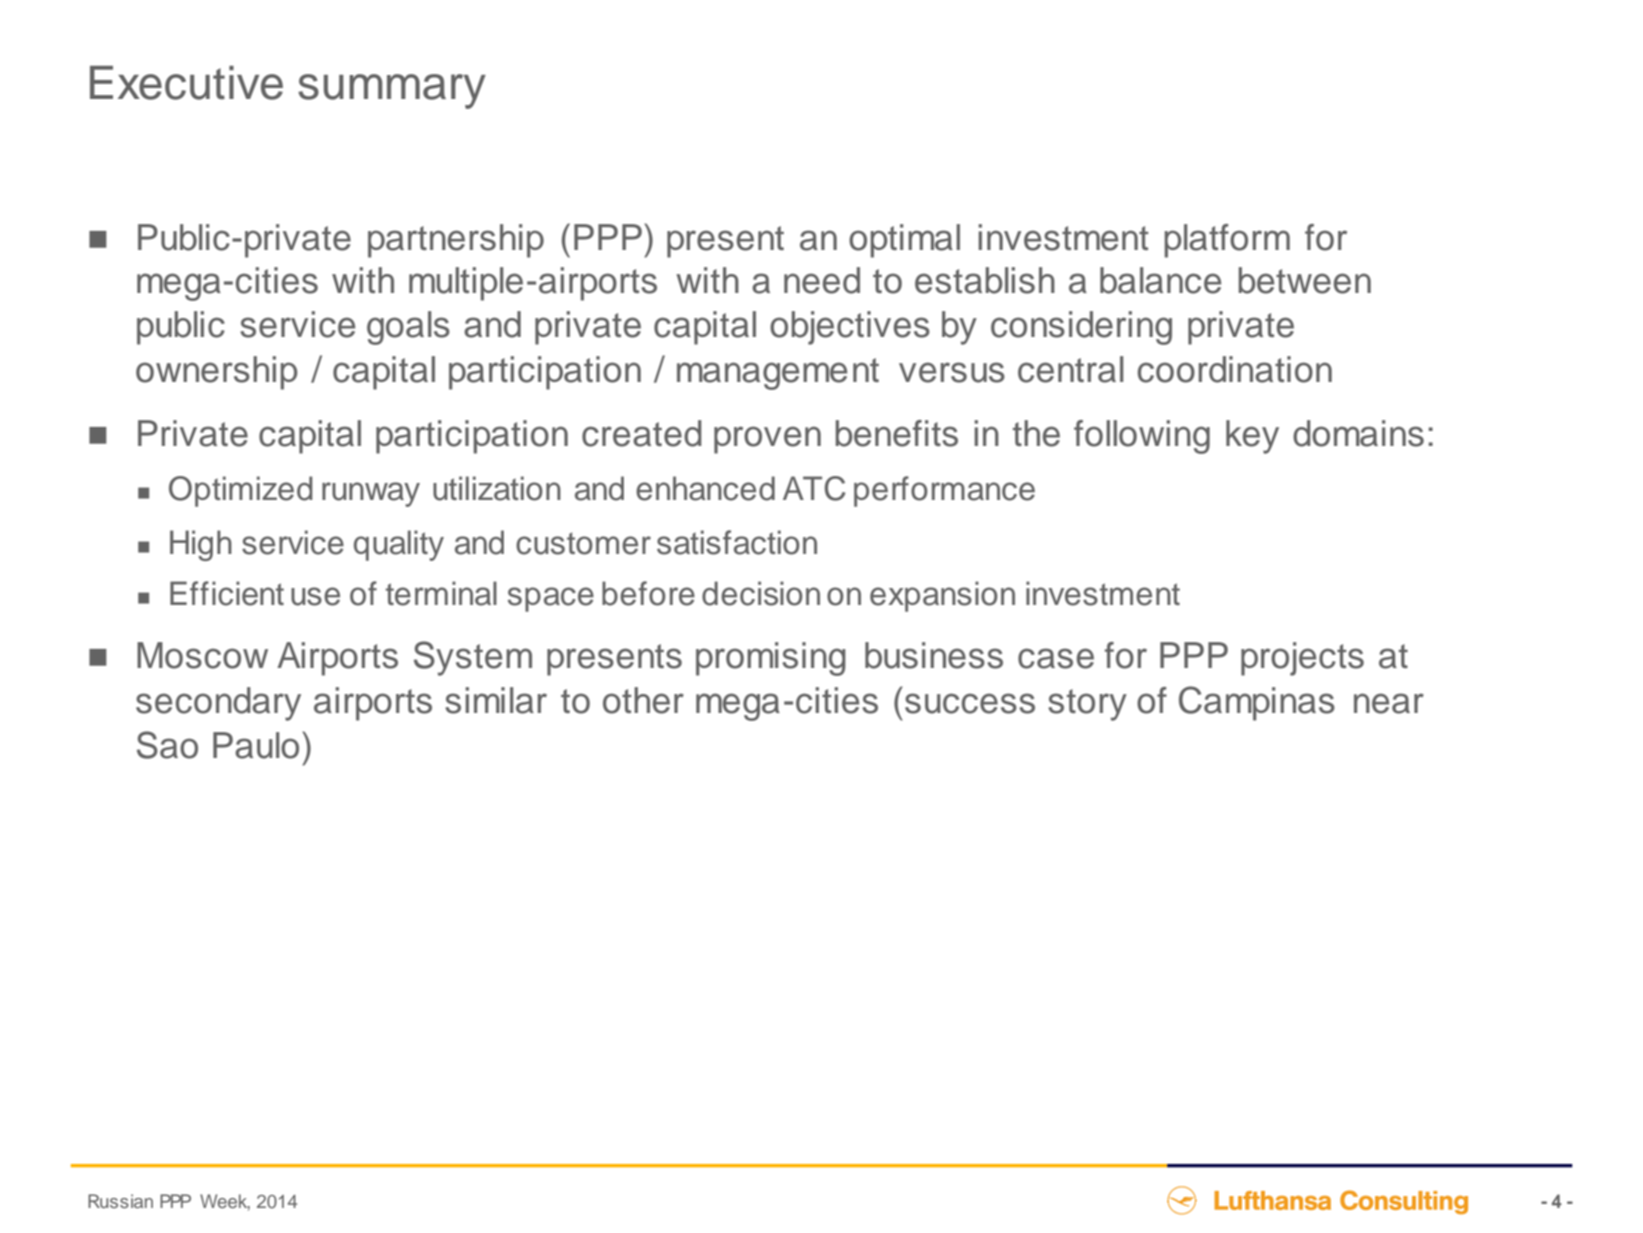  Describe the element at coordinates (904, 241) in the page. I see `optimal` at that location.
